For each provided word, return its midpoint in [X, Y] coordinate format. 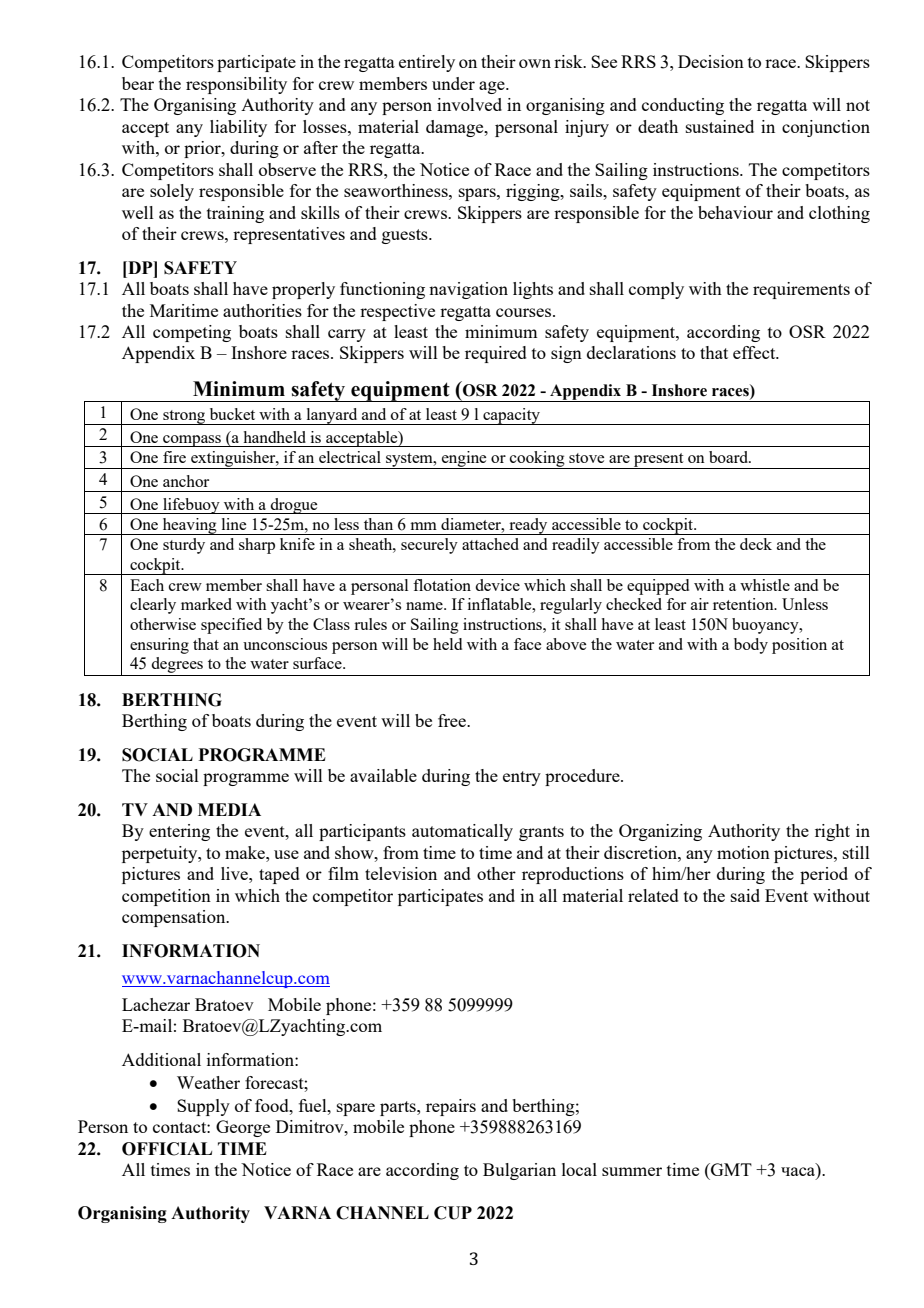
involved [469, 104]
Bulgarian [519, 1171]
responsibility [236, 85]
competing [192, 333]
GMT [730, 1169]
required [496, 354]
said [745, 895]
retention [744, 604]
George [243, 1128]
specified [231, 626]
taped [279, 875]
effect [755, 352]
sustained [720, 126]
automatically [462, 832]
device [497, 585]
